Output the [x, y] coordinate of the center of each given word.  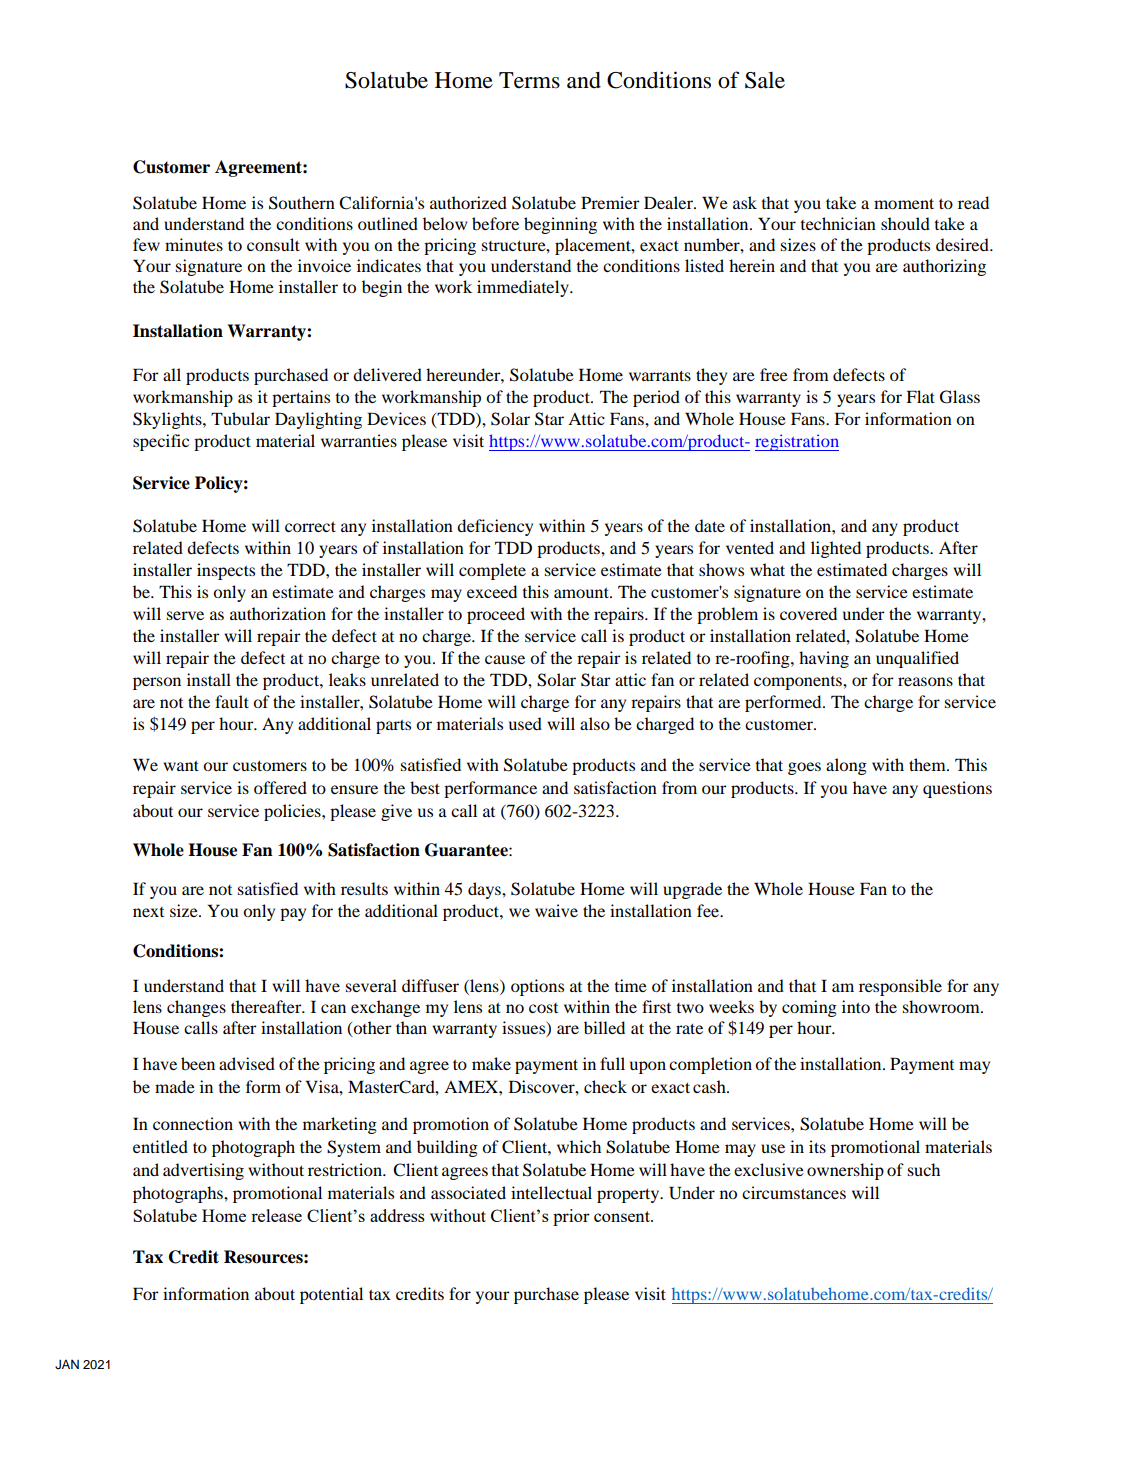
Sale [765, 80]
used [525, 723]
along [846, 766]
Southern [302, 203]
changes [196, 1008]
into [856, 1006]
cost [543, 1008]
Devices [396, 418]
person [157, 683]
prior [571, 1217]
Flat [920, 396]
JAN [67, 1364]
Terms [529, 80]
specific [161, 442]
